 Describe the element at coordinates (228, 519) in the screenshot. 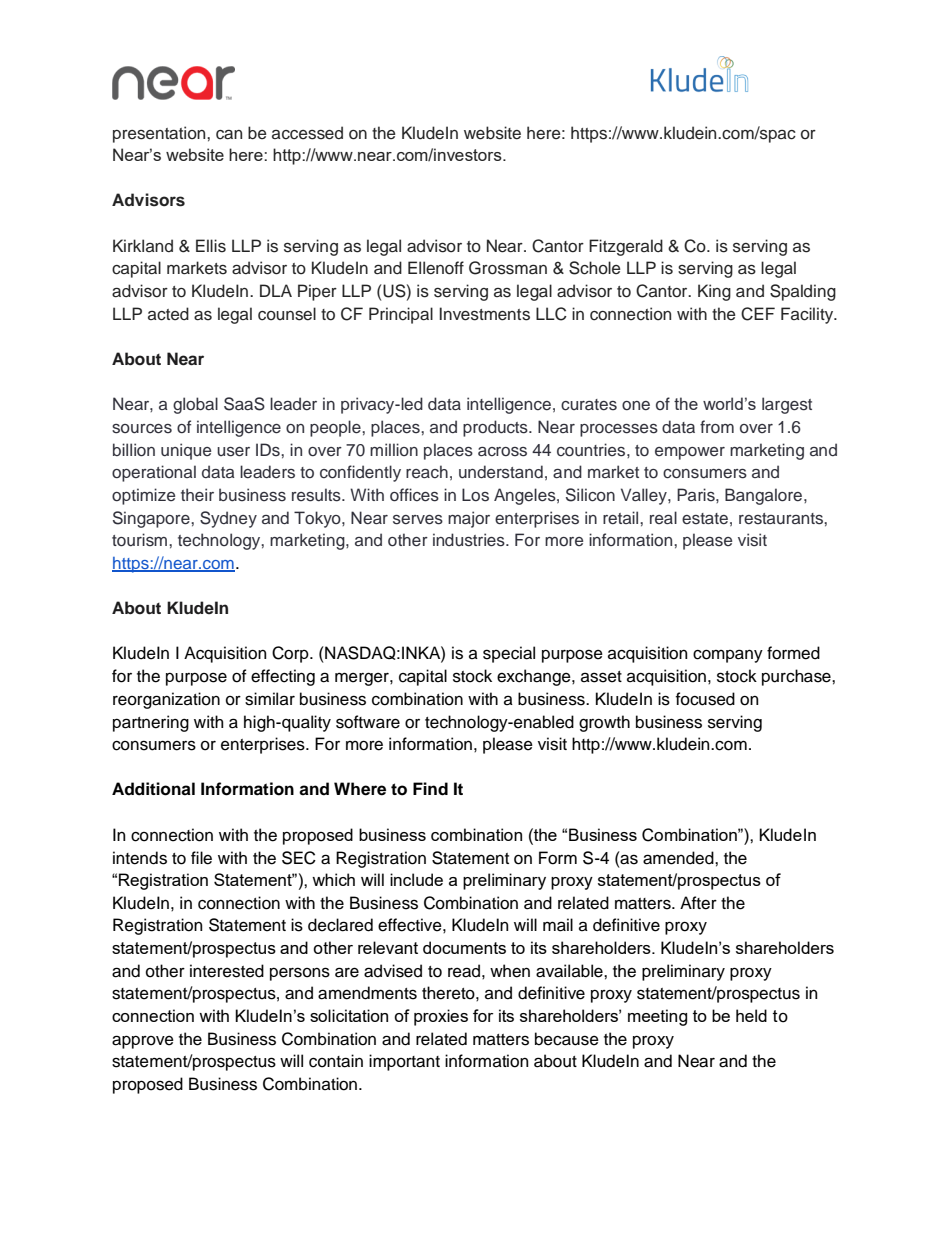

I see `Sydney` at that location.
